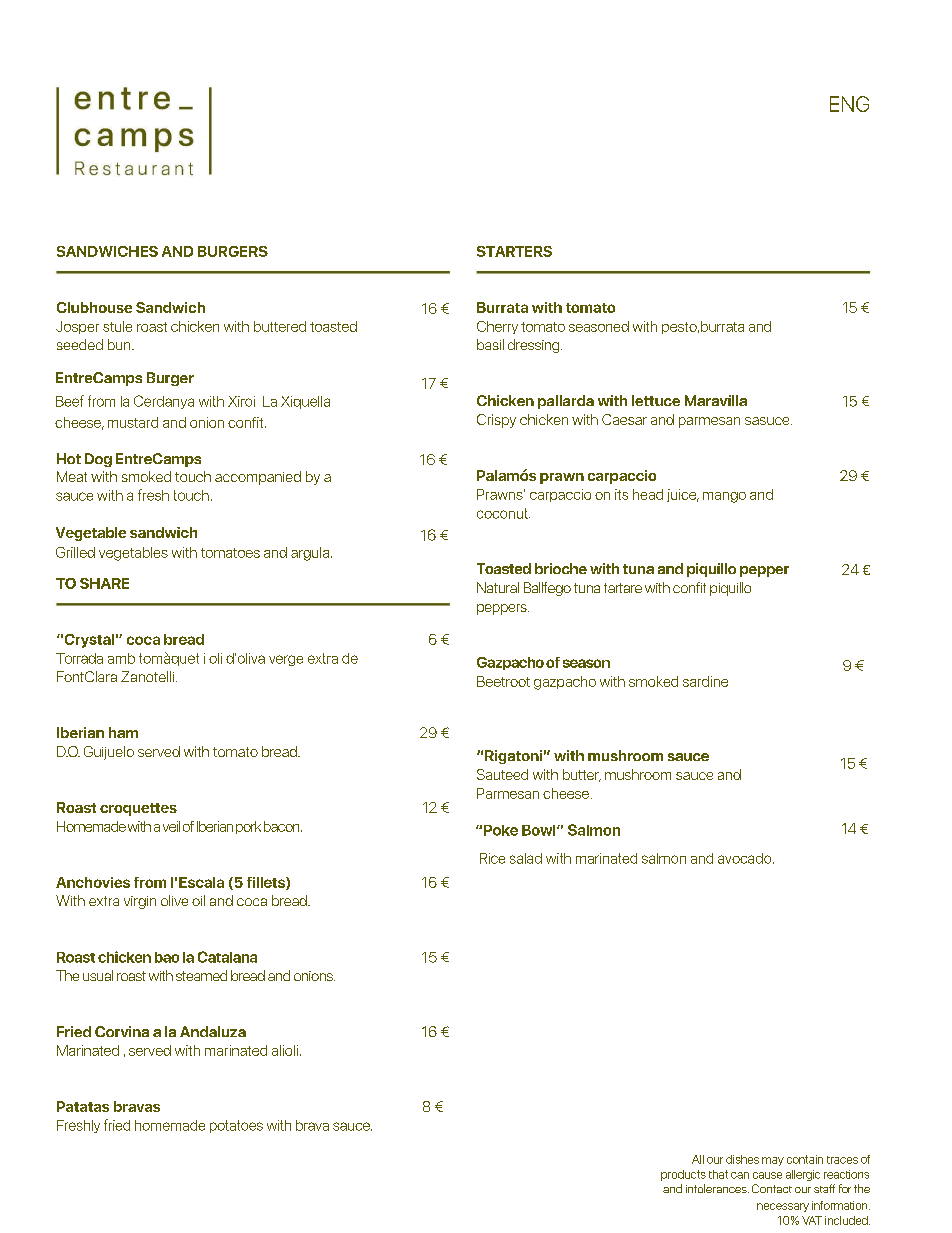 This image has height=1233, width=952. Describe the element at coordinates (767, 1175) in the image. I see `cause` at that location.
